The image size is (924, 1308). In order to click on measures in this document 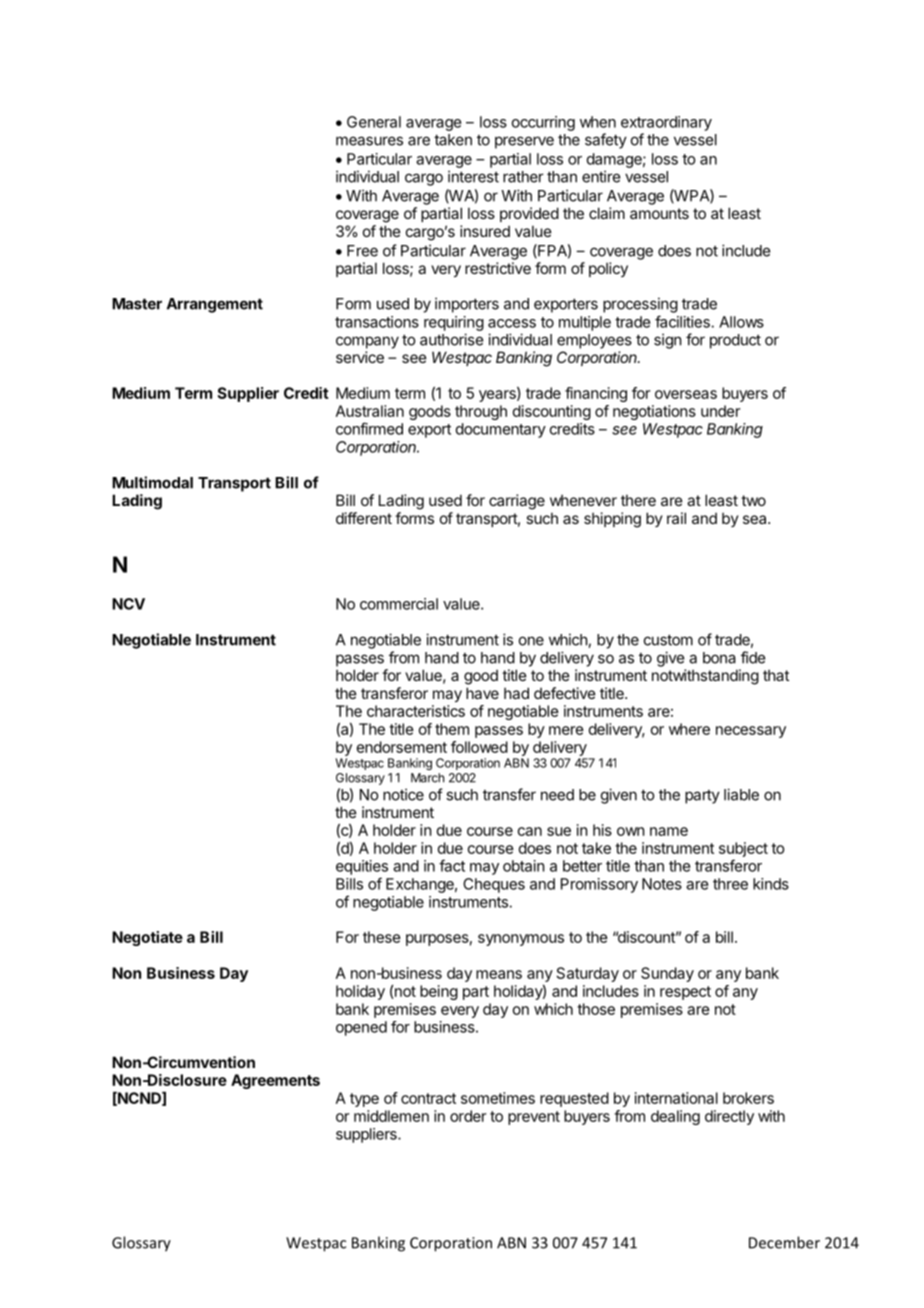, I will do `click(369, 141)`.
